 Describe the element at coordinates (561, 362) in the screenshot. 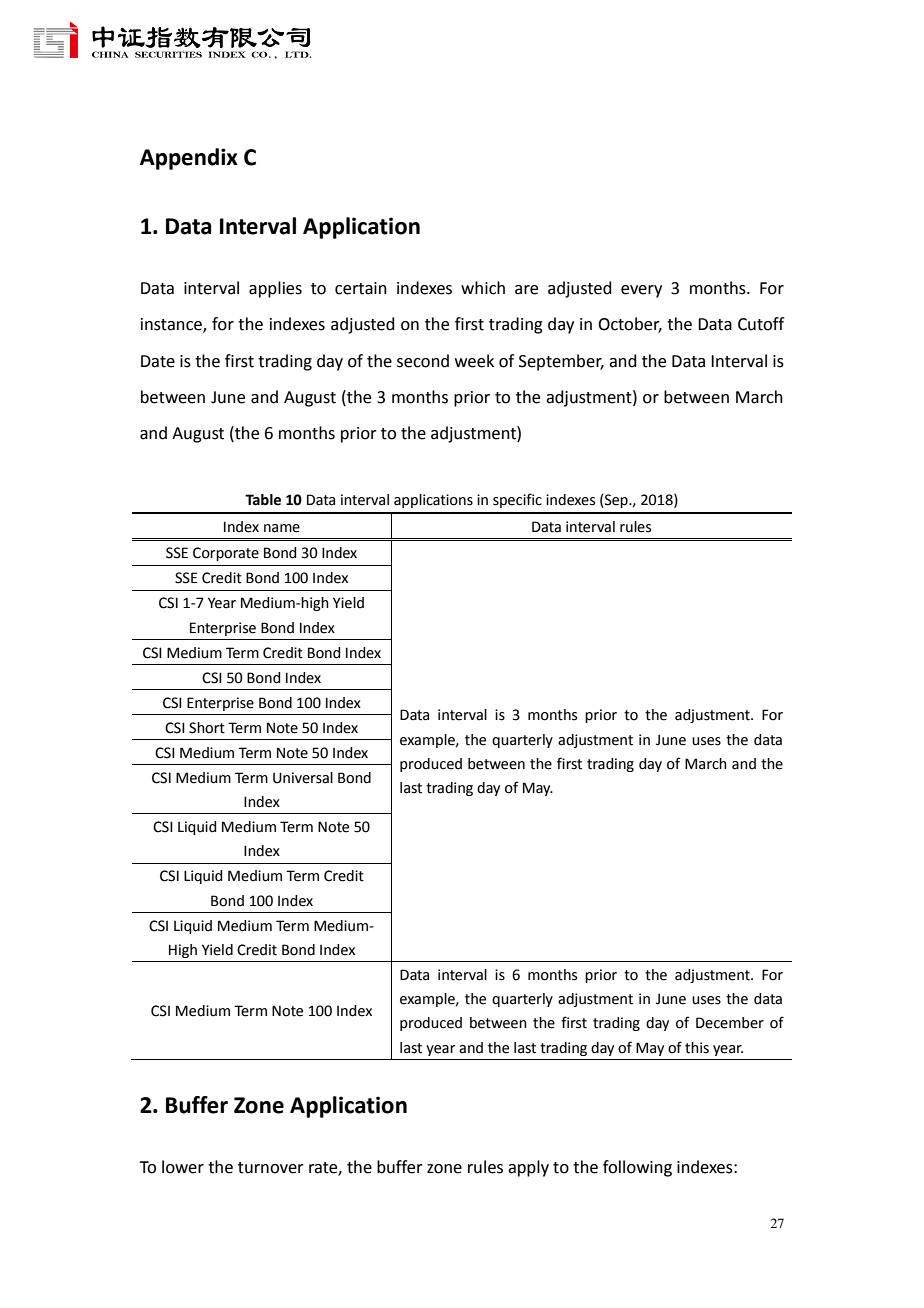

I see `September` at that location.
